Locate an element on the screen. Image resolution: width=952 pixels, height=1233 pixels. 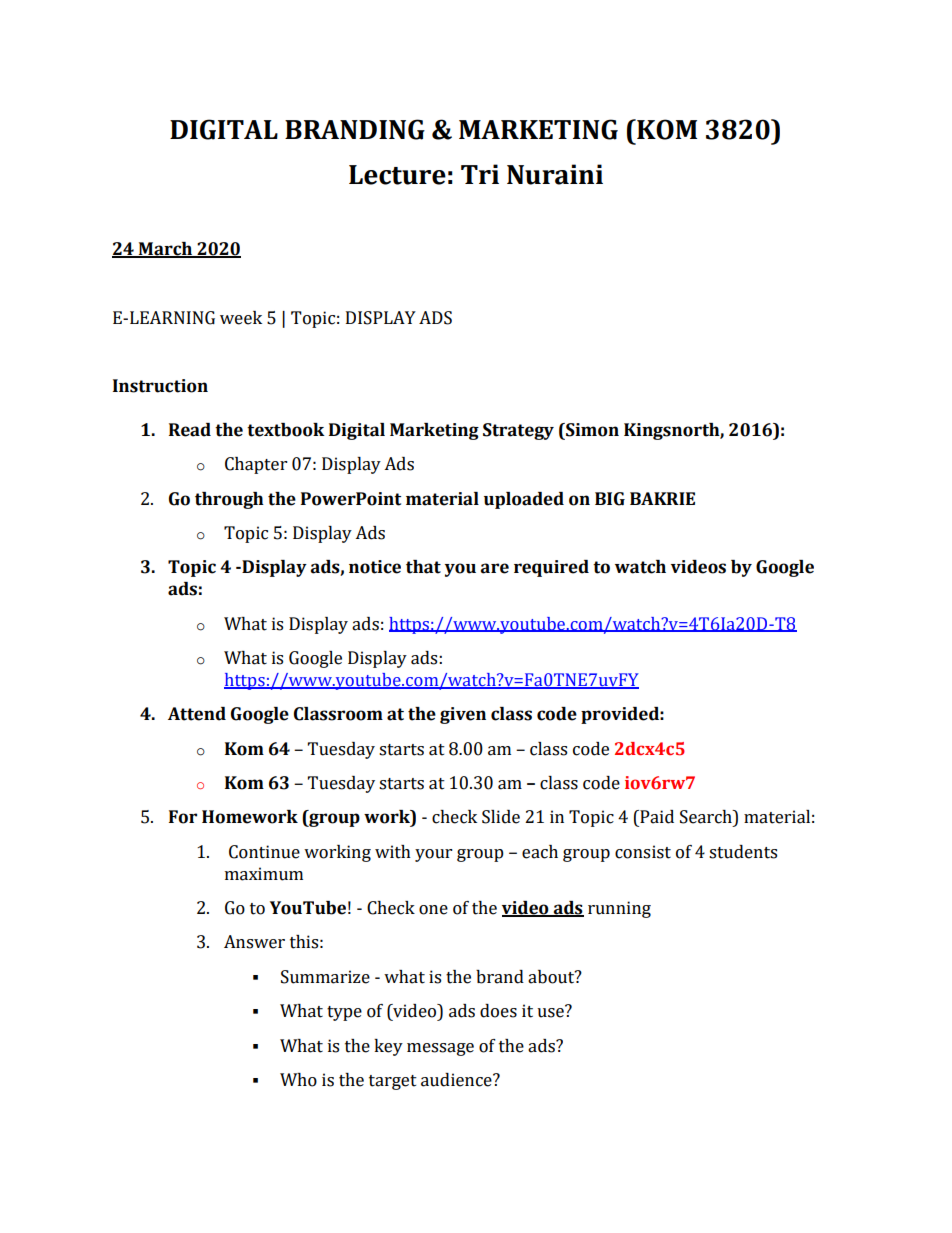
one is located at coordinates (433, 910).
